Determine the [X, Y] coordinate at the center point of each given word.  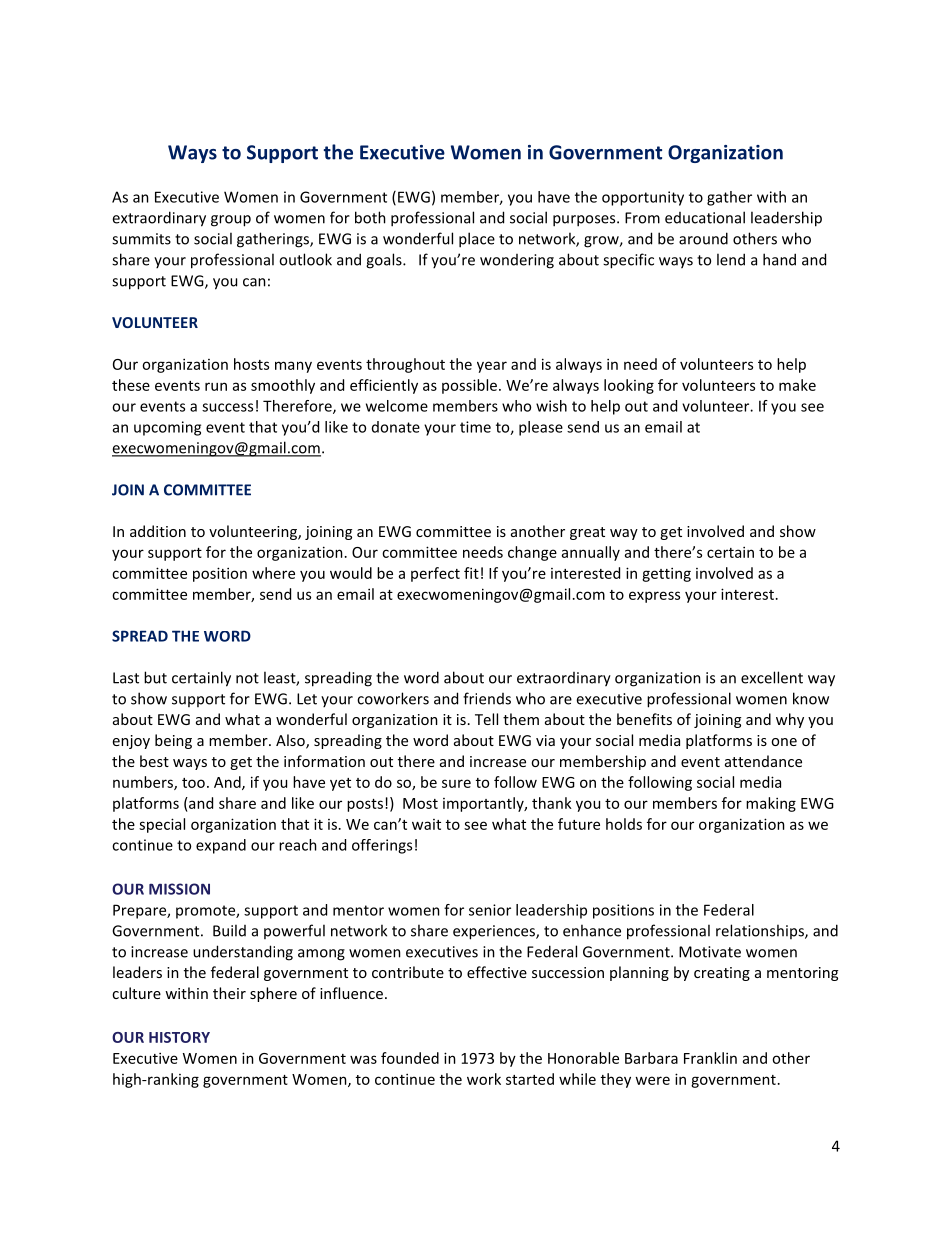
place [477, 240]
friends [487, 698]
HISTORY [179, 1037]
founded [410, 1058]
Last [126, 678]
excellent [772, 677]
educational [705, 217]
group [231, 221]
